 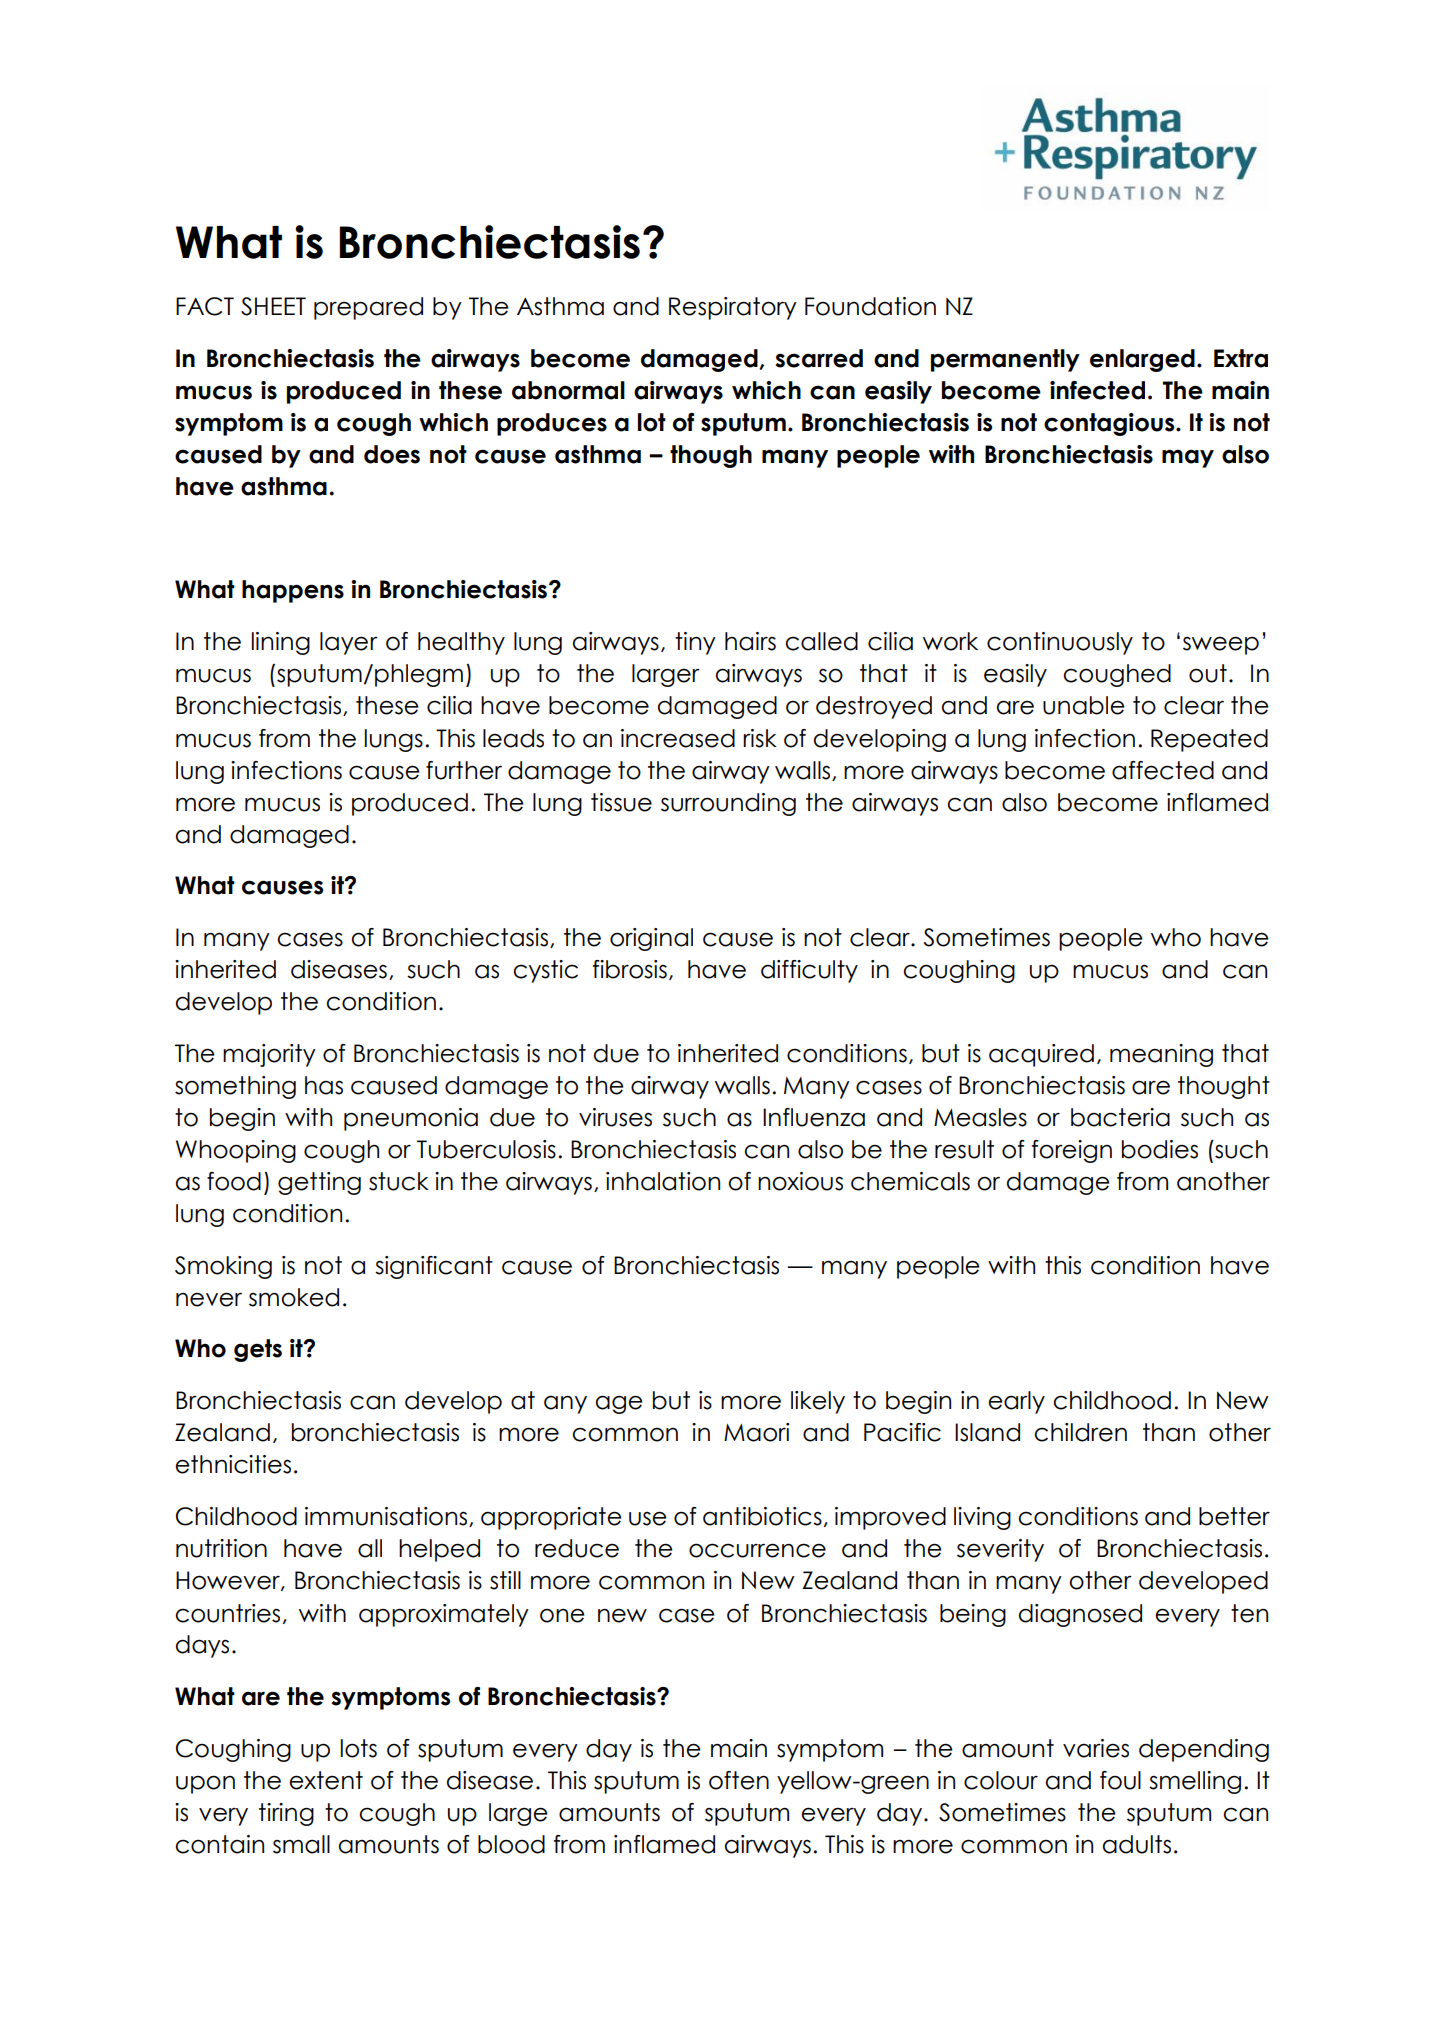 I want to click on foreign, so click(x=1072, y=1151).
